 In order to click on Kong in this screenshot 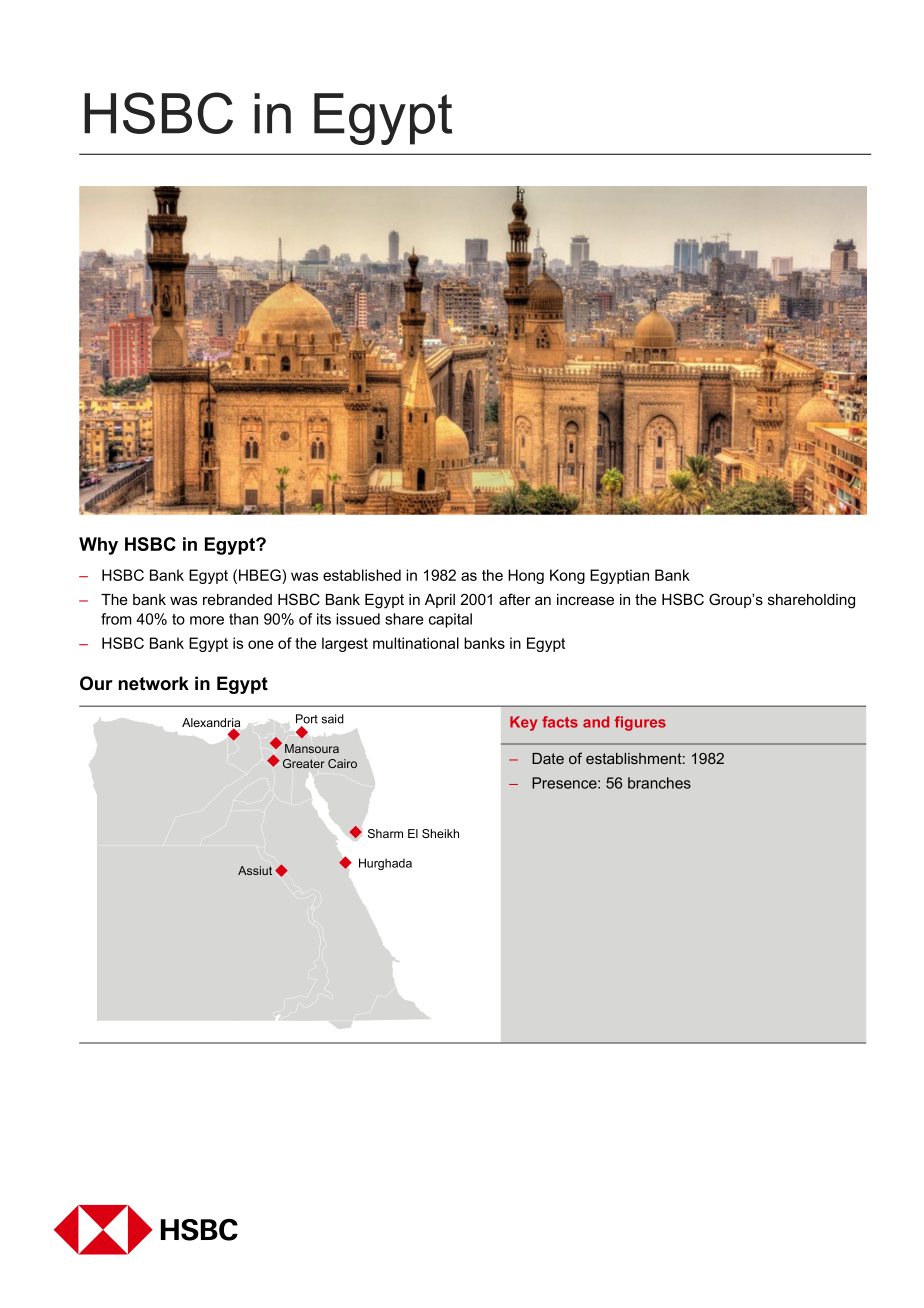, I will do `click(567, 576)`.
